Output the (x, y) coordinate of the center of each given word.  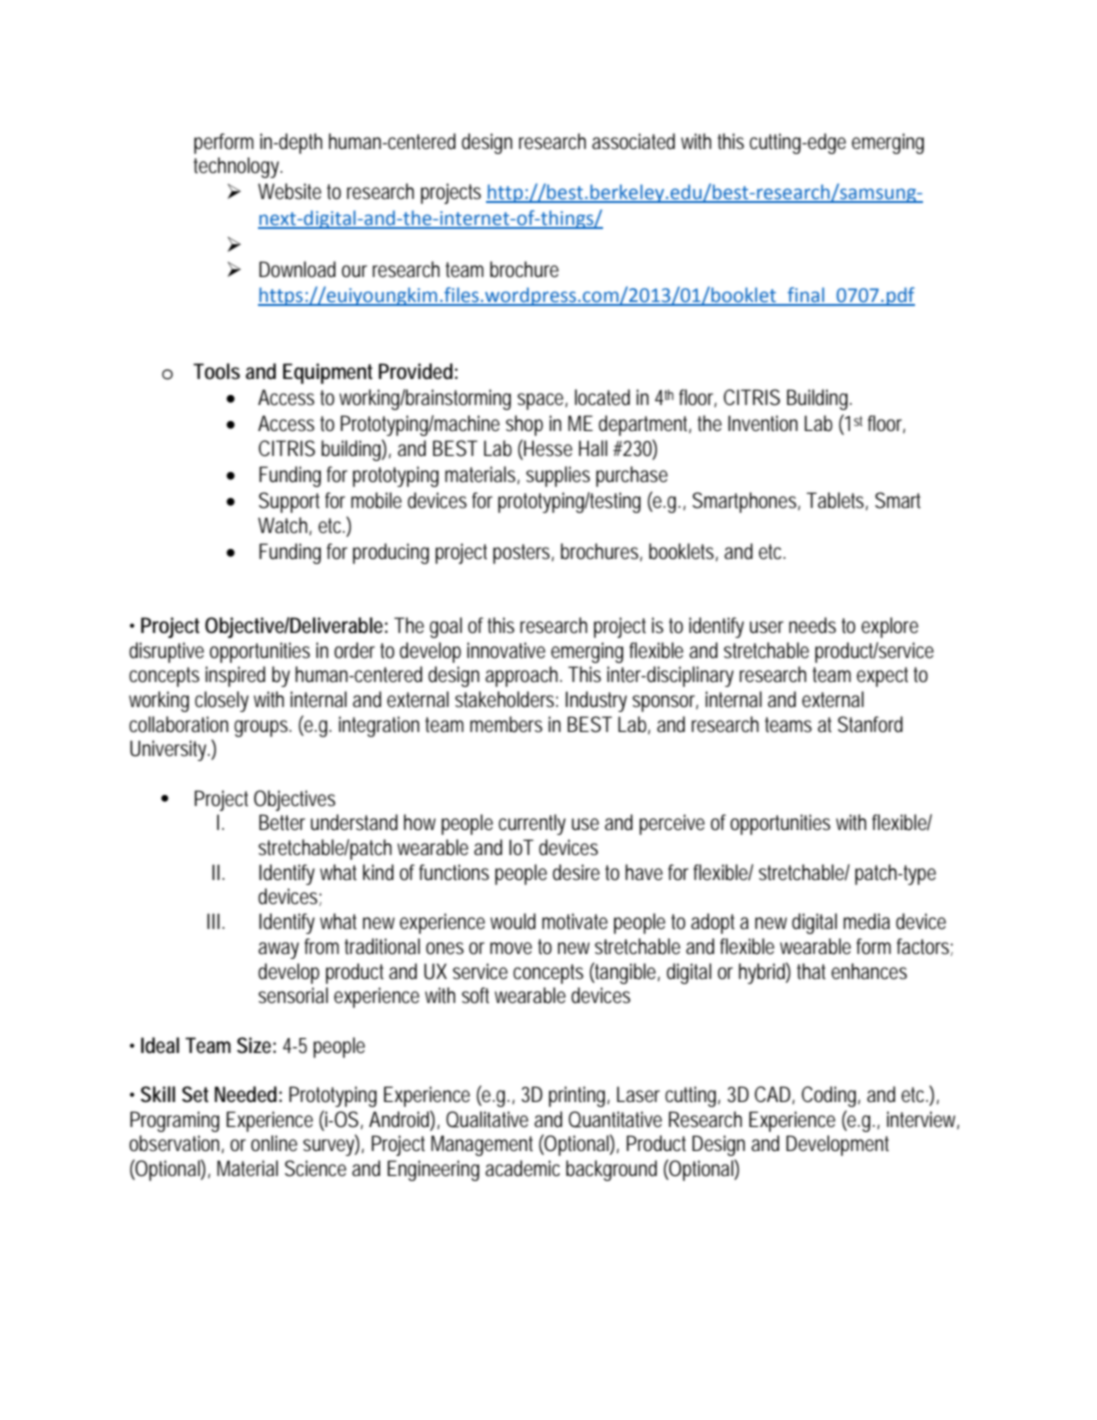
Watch (285, 526)
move (511, 948)
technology (238, 167)
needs (812, 625)
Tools (216, 371)
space (542, 401)
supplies (558, 476)
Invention (763, 423)
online (274, 1143)
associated (633, 141)
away (278, 950)
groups (263, 728)
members (506, 724)
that (814, 971)
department (645, 425)
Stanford (870, 724)
